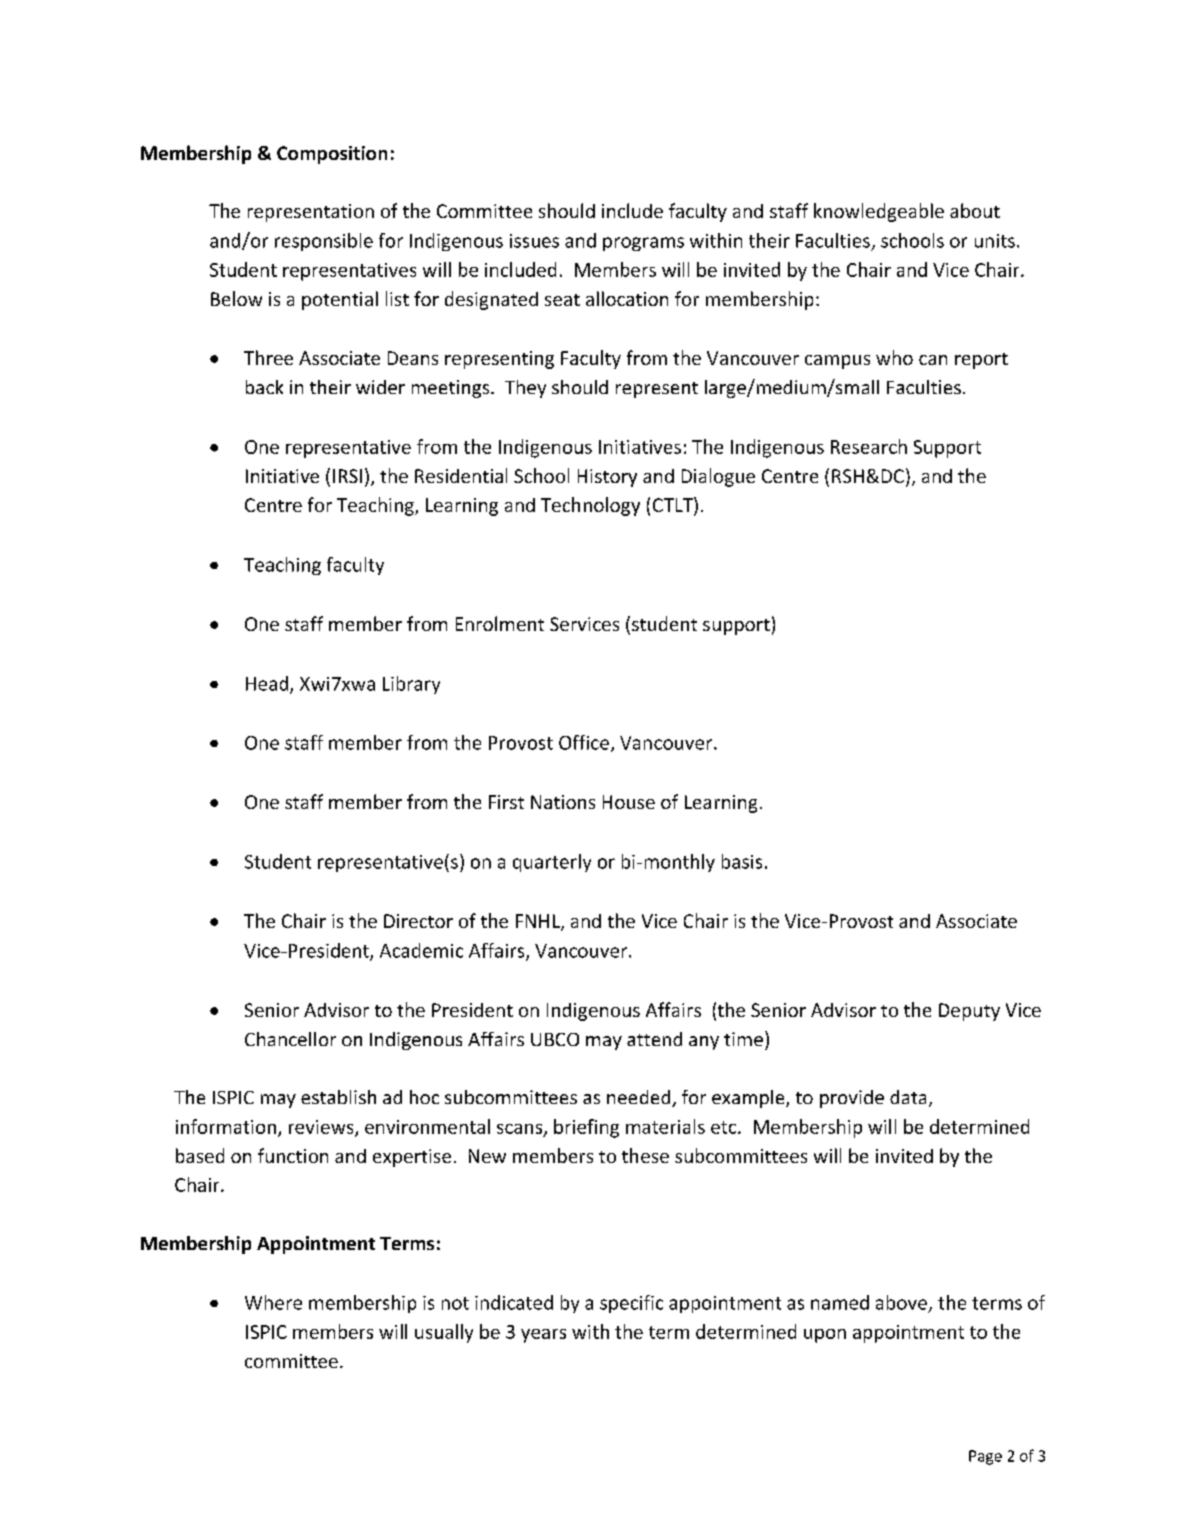  I want to click on years, so click(543, 1336).
